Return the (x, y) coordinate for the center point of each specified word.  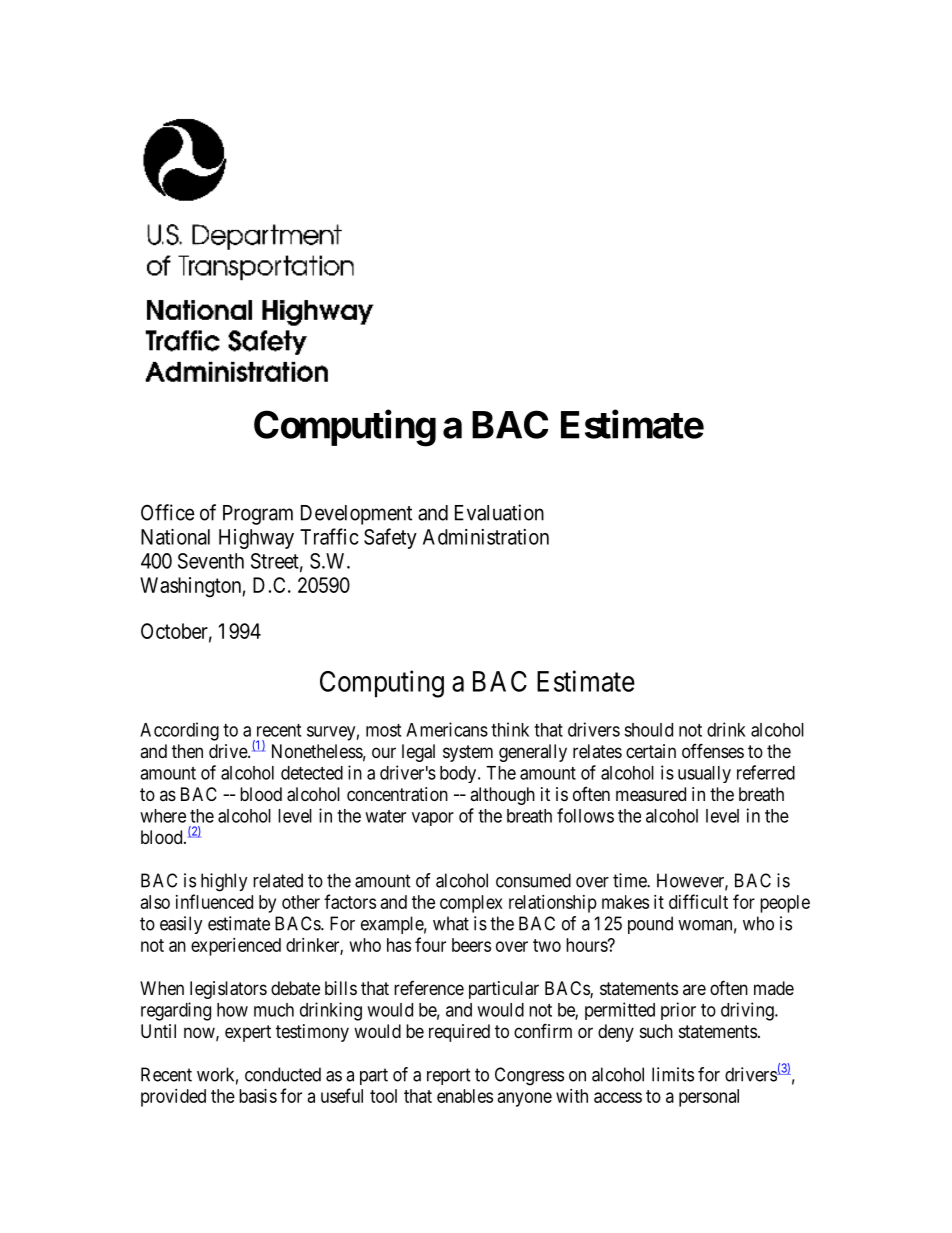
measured (651, 794)
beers (471, 945)
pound (650, 925)
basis (258, 1096)
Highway (256, 539)
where (163, 816)
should (648, 730)
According (179, 731)
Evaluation (499, 512)
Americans (447, 729)
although (502, 796)
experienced (236, 947)
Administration (486, 537)
